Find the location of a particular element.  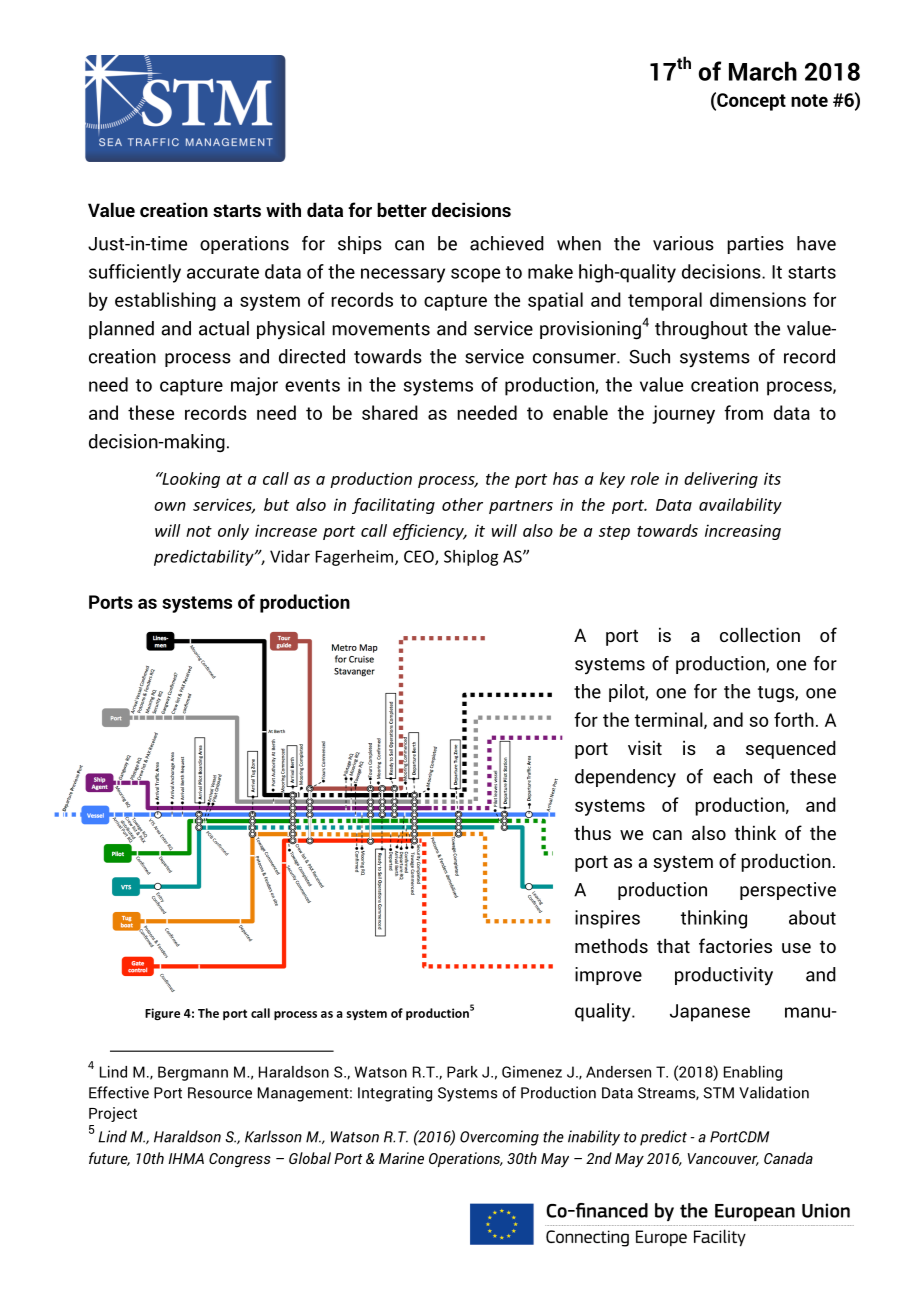

own is located at coordinates (170, 506).
